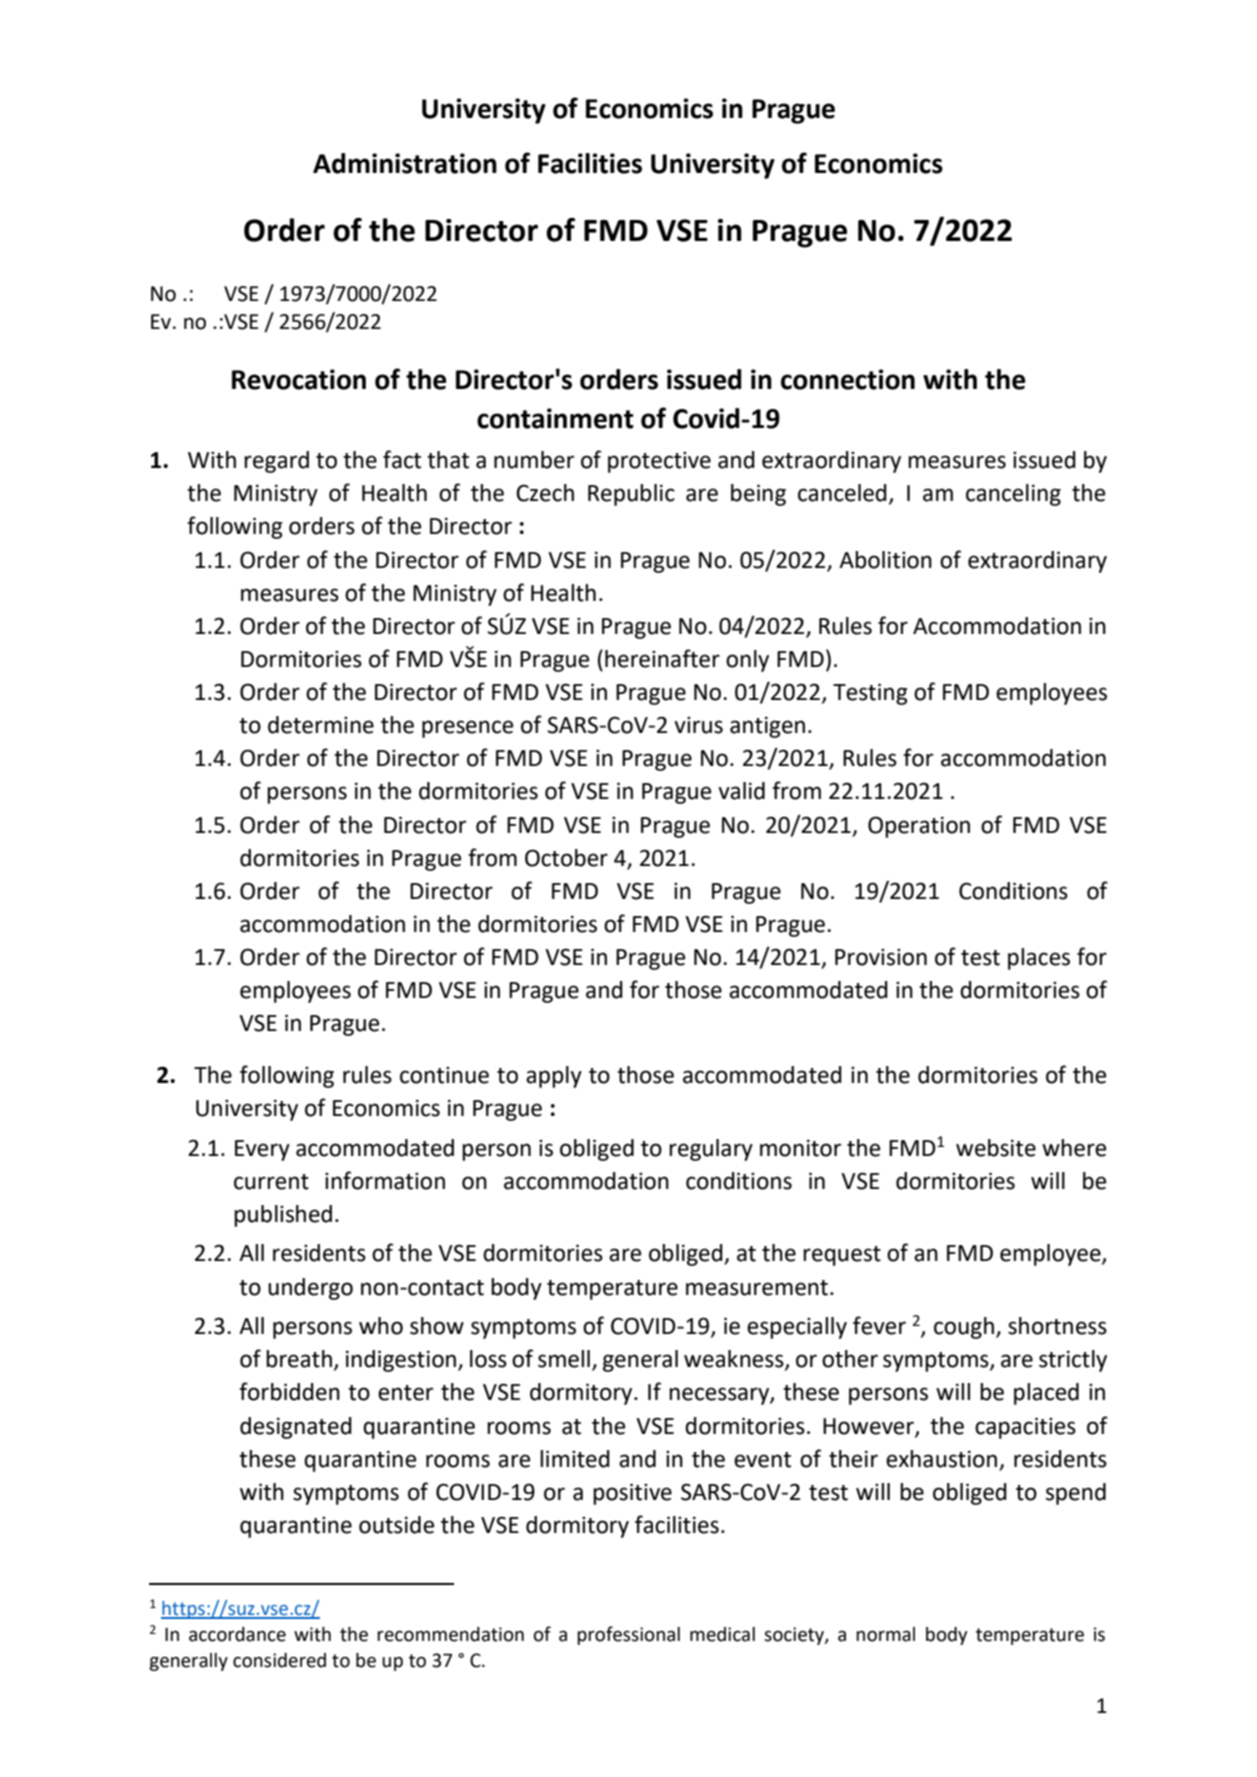 The width and height of the page is (1257, 1777). Describe the element at coordinates (662, 658) in the page. I see `hereinafter` at that location.
